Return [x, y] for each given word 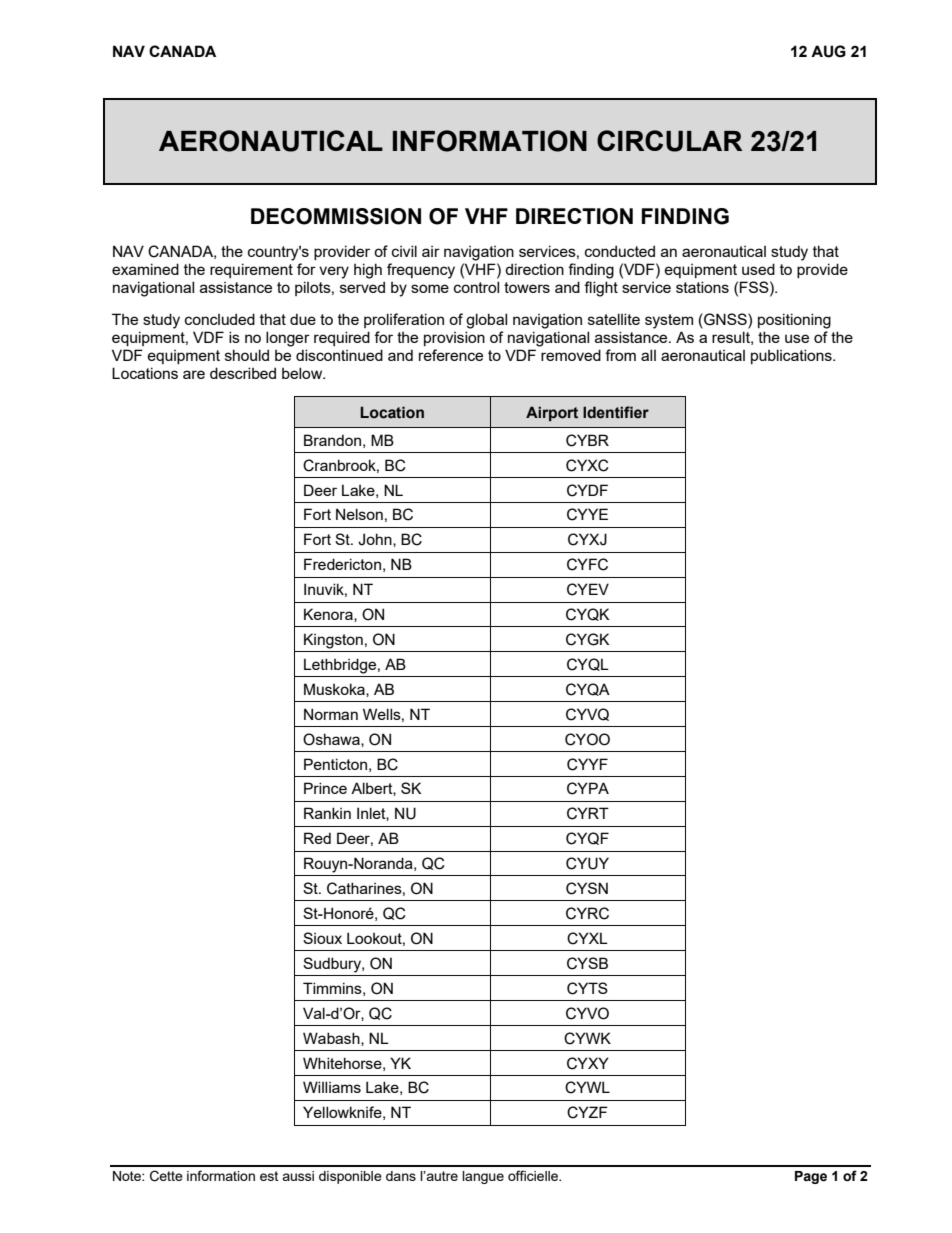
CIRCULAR [670, 141]
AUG [828, 51]
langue [483, 1177]
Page [811, 1177]
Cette [166, 1176]
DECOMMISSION [336, 216]
